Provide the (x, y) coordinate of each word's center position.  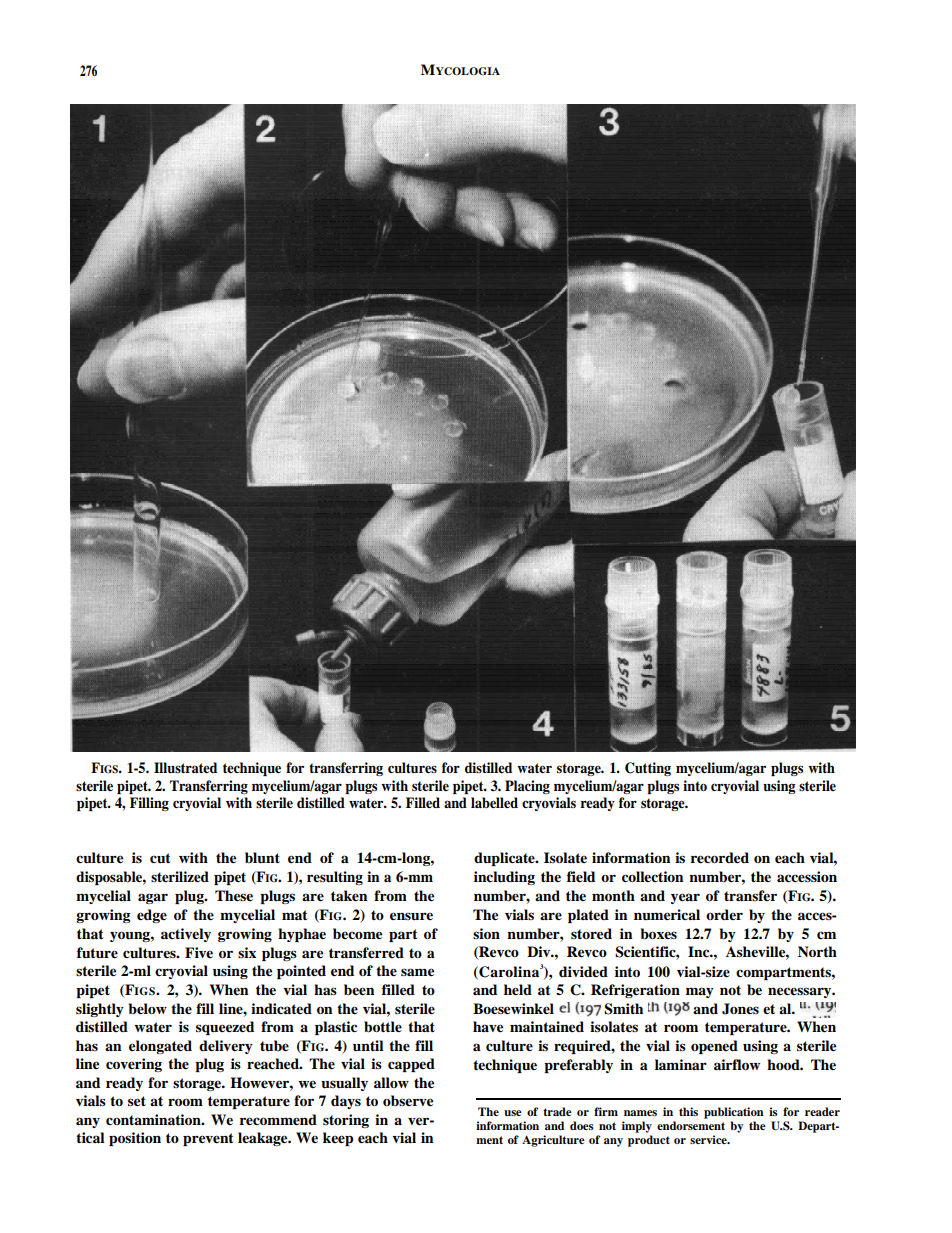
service (709, 1139)
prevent (208, 1139)
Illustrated (185, 767)
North (817, 951)
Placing (527, 787)
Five (199, 952)
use (513, 1113)
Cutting (648, 769)
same (417, 972)
